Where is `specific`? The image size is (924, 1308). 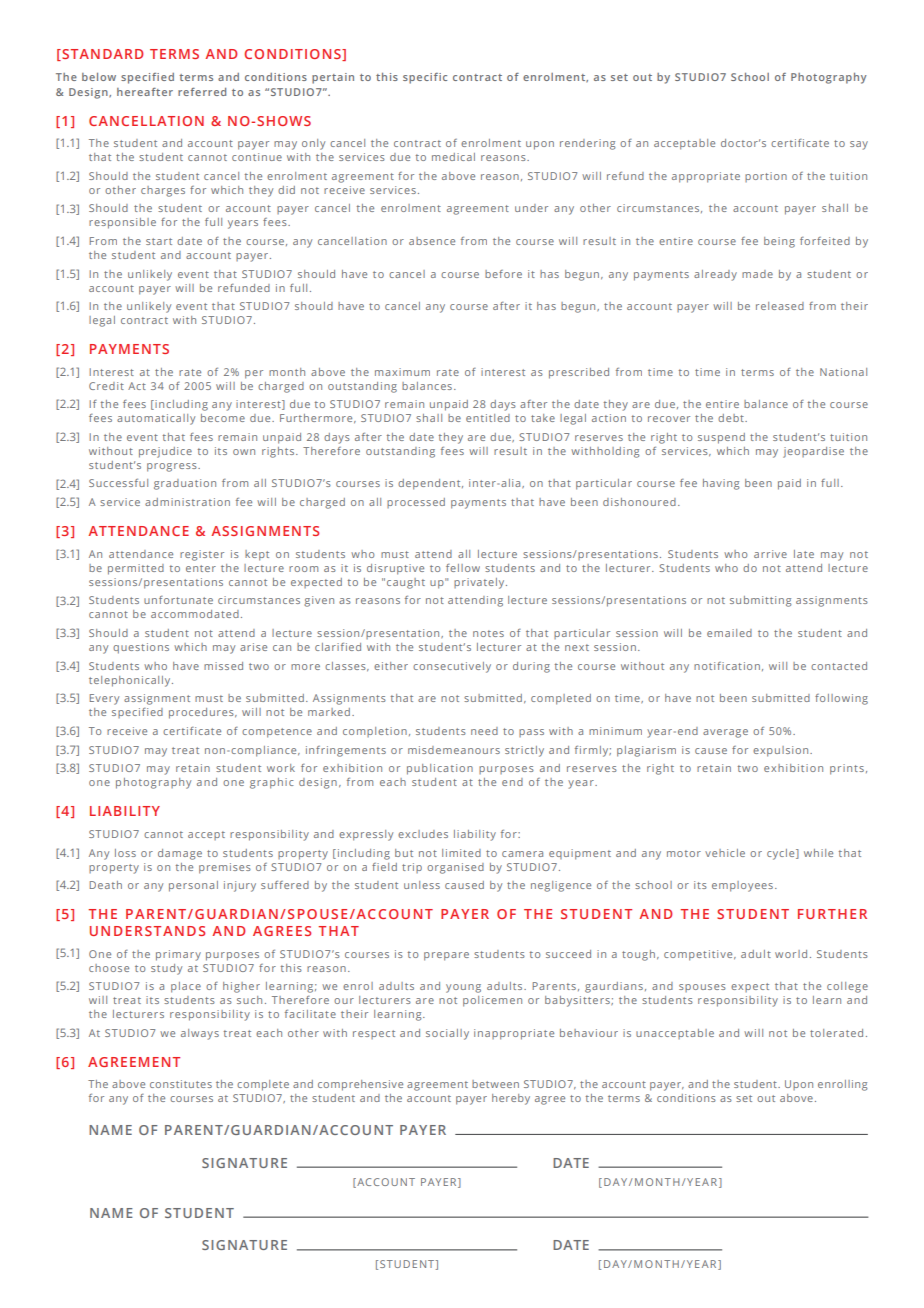
specific is located at coordinates (425, 78).
